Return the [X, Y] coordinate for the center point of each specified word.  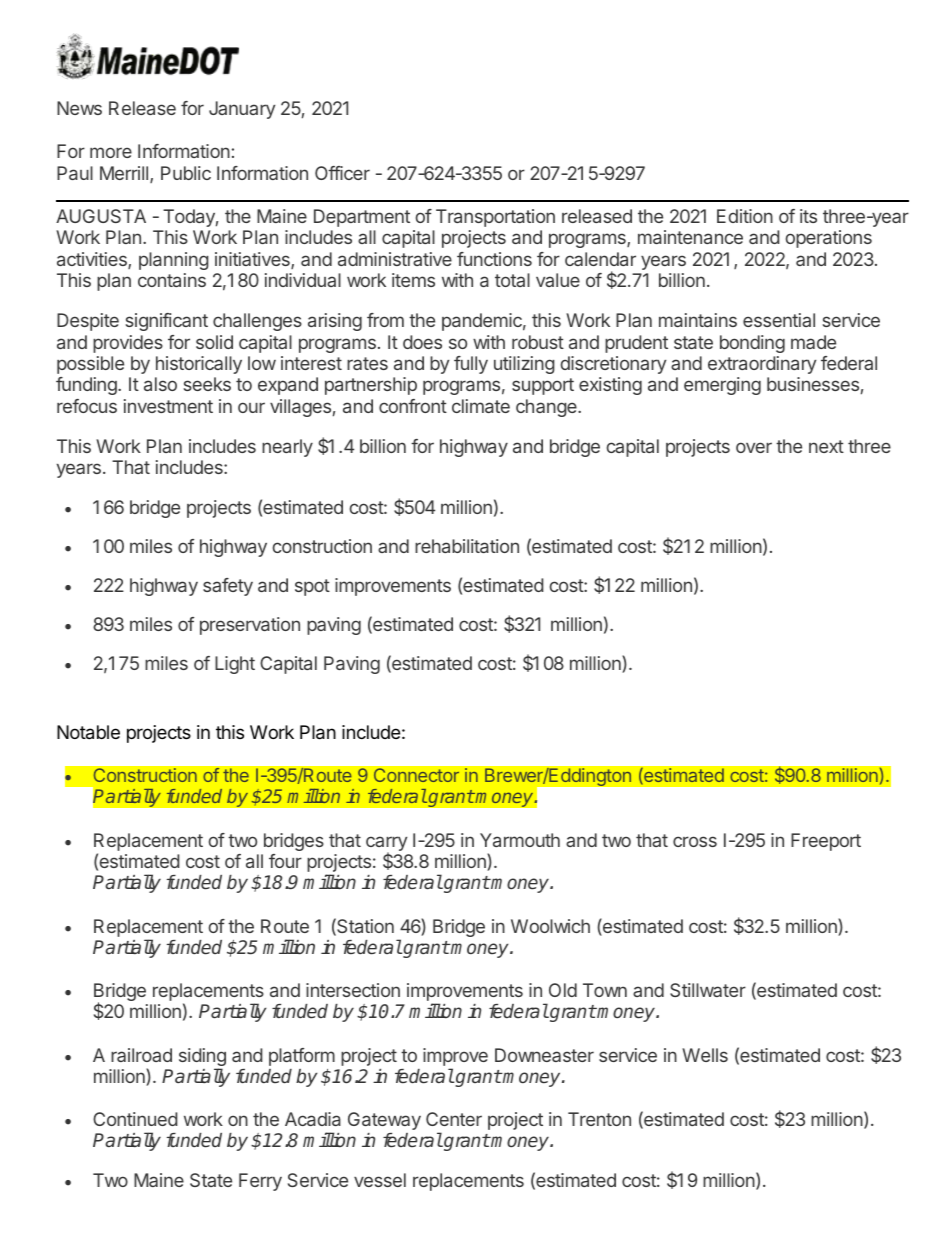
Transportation [495, 218]
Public [186, 173]
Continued [135, 1119]
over [754, 447]
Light [235, 665]
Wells [705, 1055]
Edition [745, 216]
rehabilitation [467, 546]
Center [454, 1119]
